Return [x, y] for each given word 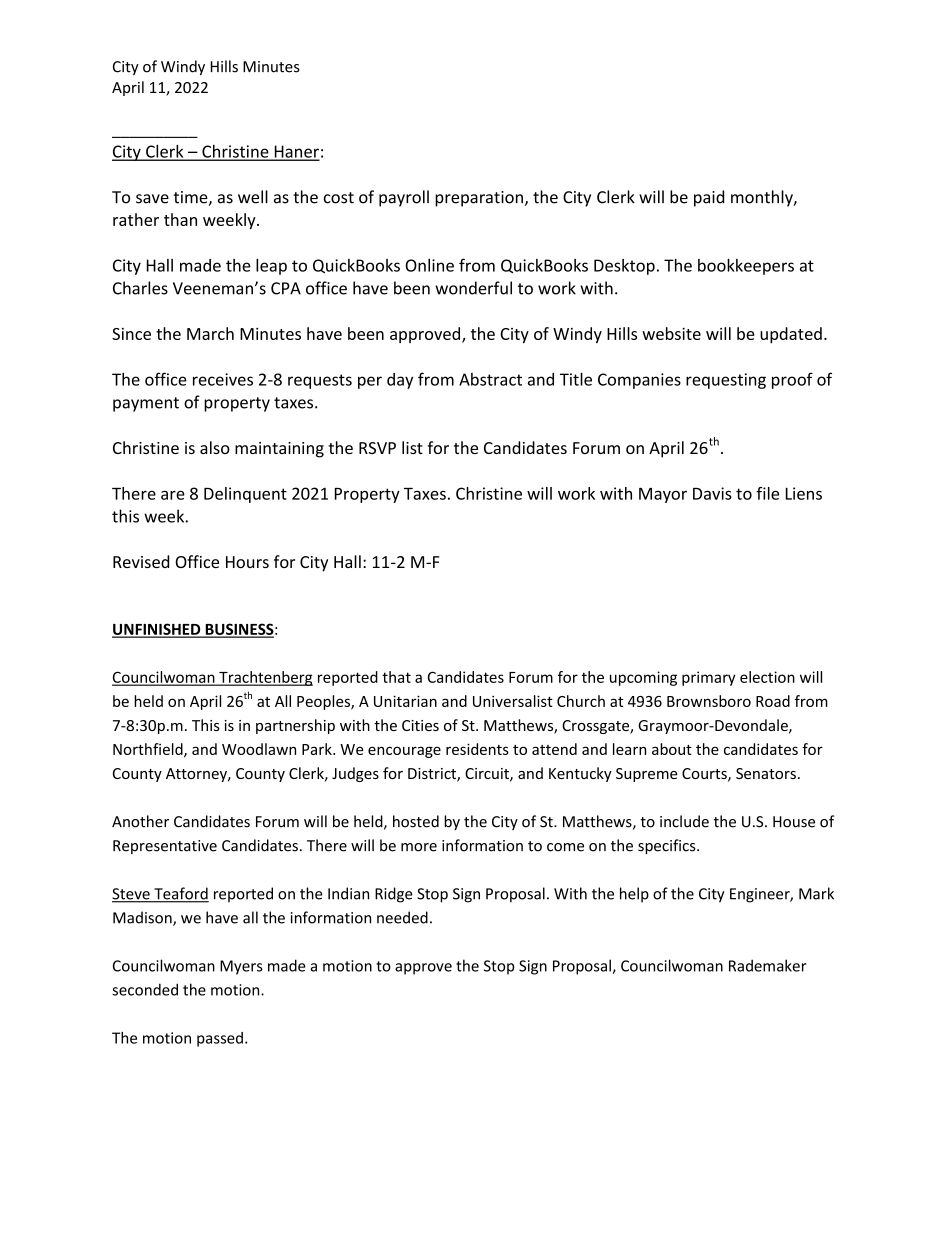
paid [709, 198]
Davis [712, 493]
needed [402, 917]
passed [220, 1039]
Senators [766, 773]
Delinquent [245, 495]
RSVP [377, 448]
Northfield [149, 750]
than [180, 219]
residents [477, 749]
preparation [479, 199]
